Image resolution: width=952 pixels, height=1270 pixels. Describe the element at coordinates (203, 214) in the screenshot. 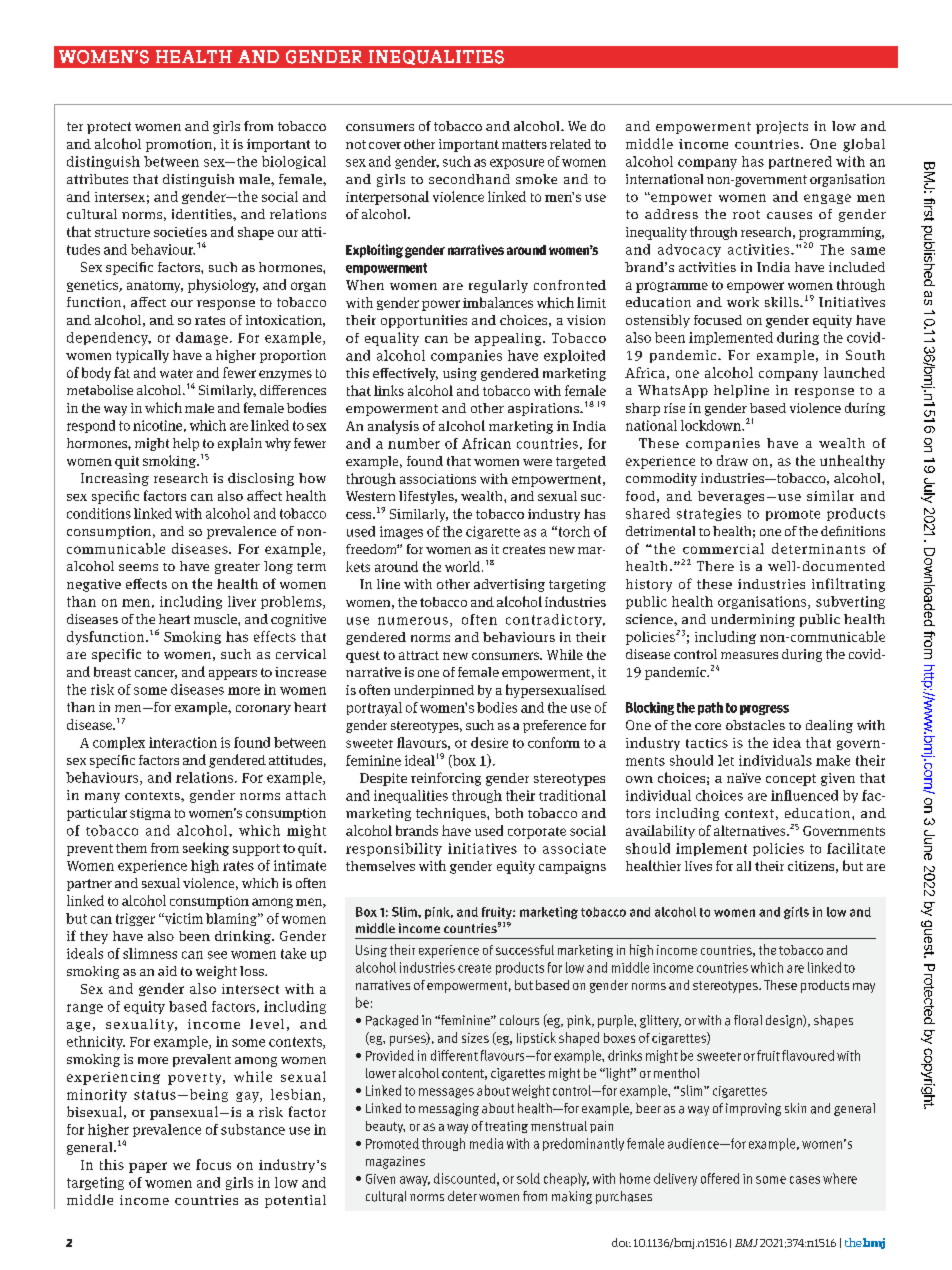

I see `identities` at that location.
